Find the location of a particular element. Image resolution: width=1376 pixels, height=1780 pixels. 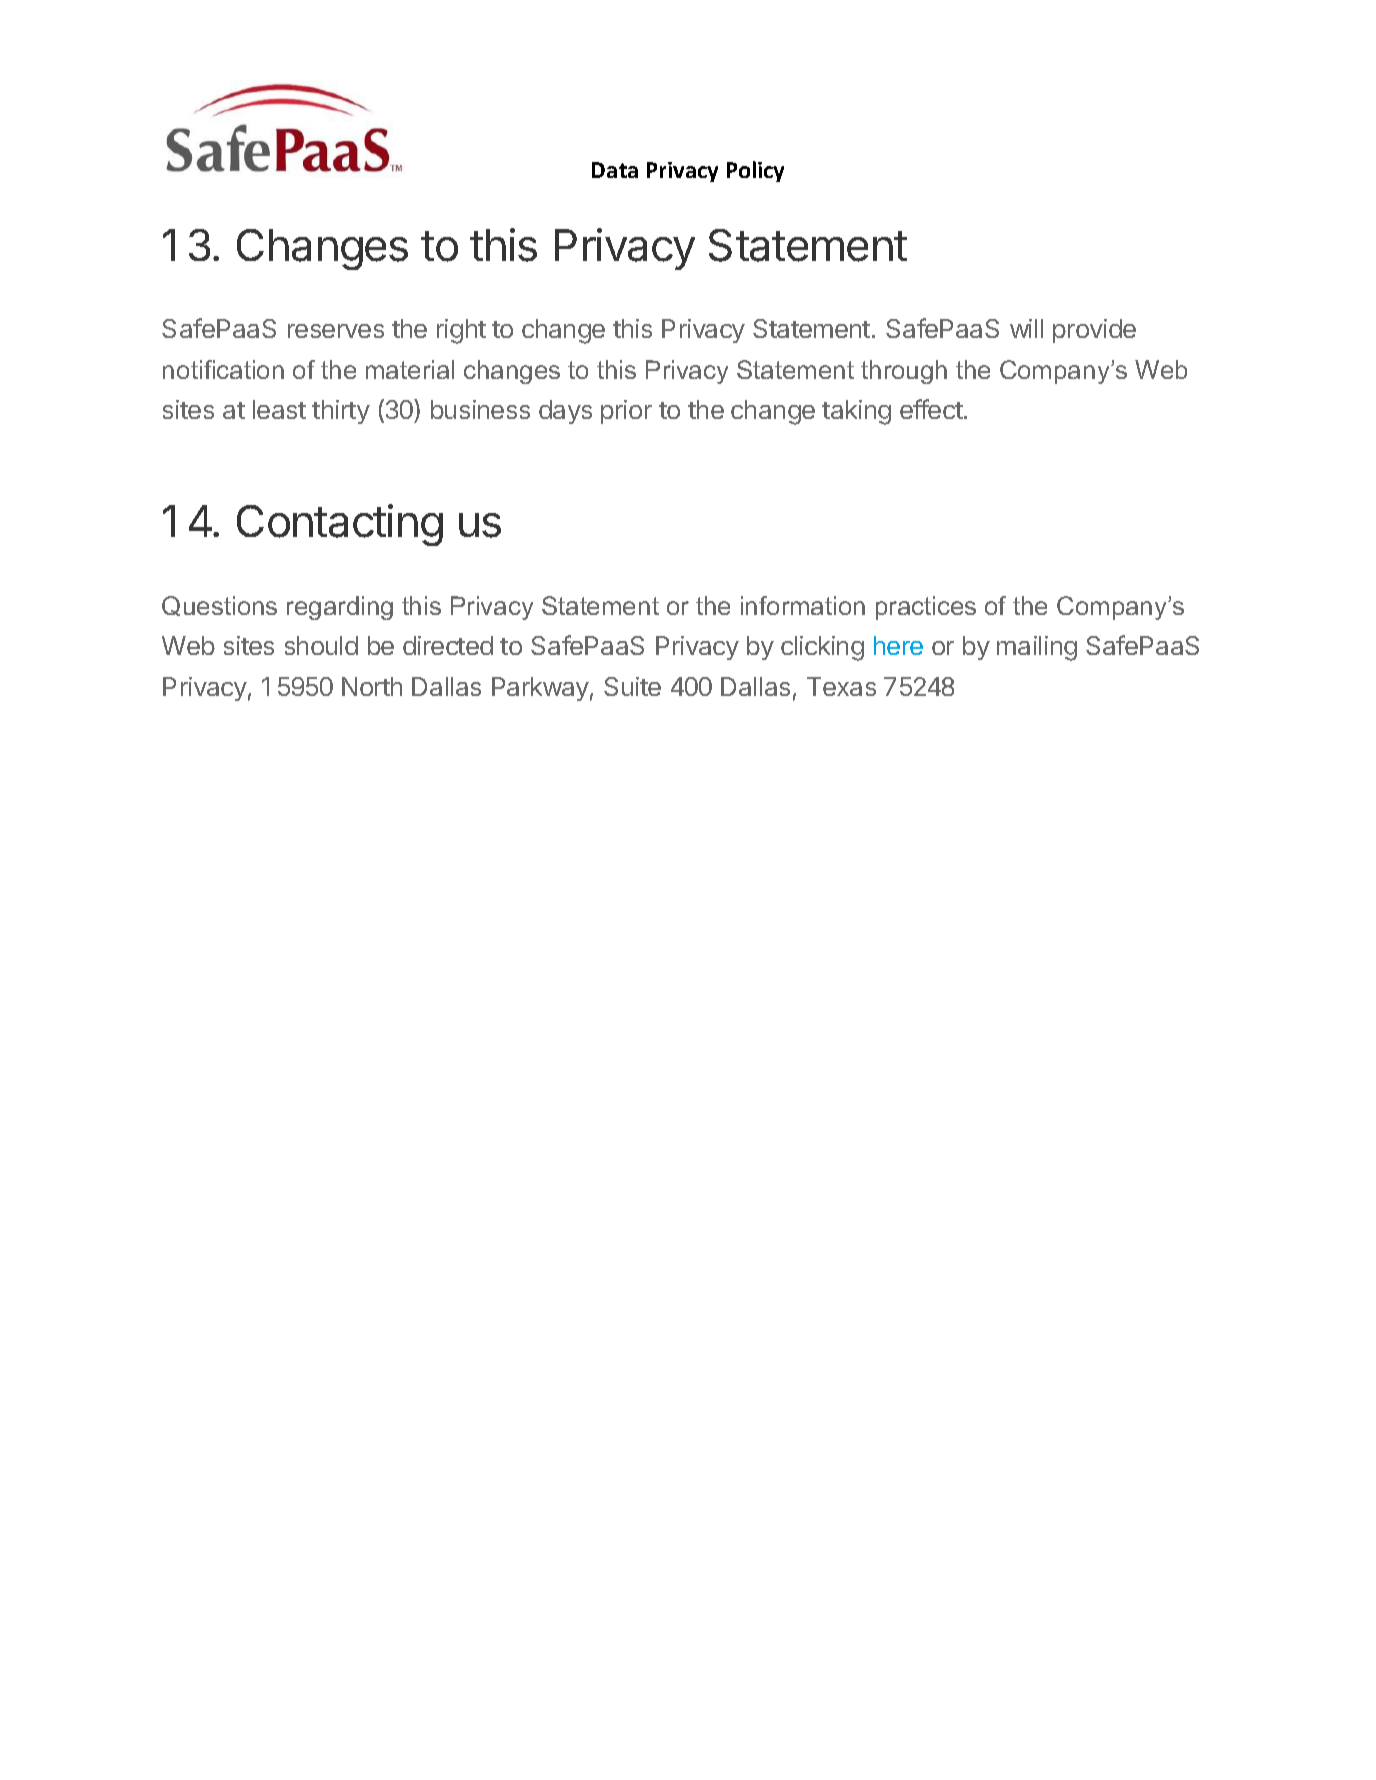

Data is located at coordinates (615, 170).
